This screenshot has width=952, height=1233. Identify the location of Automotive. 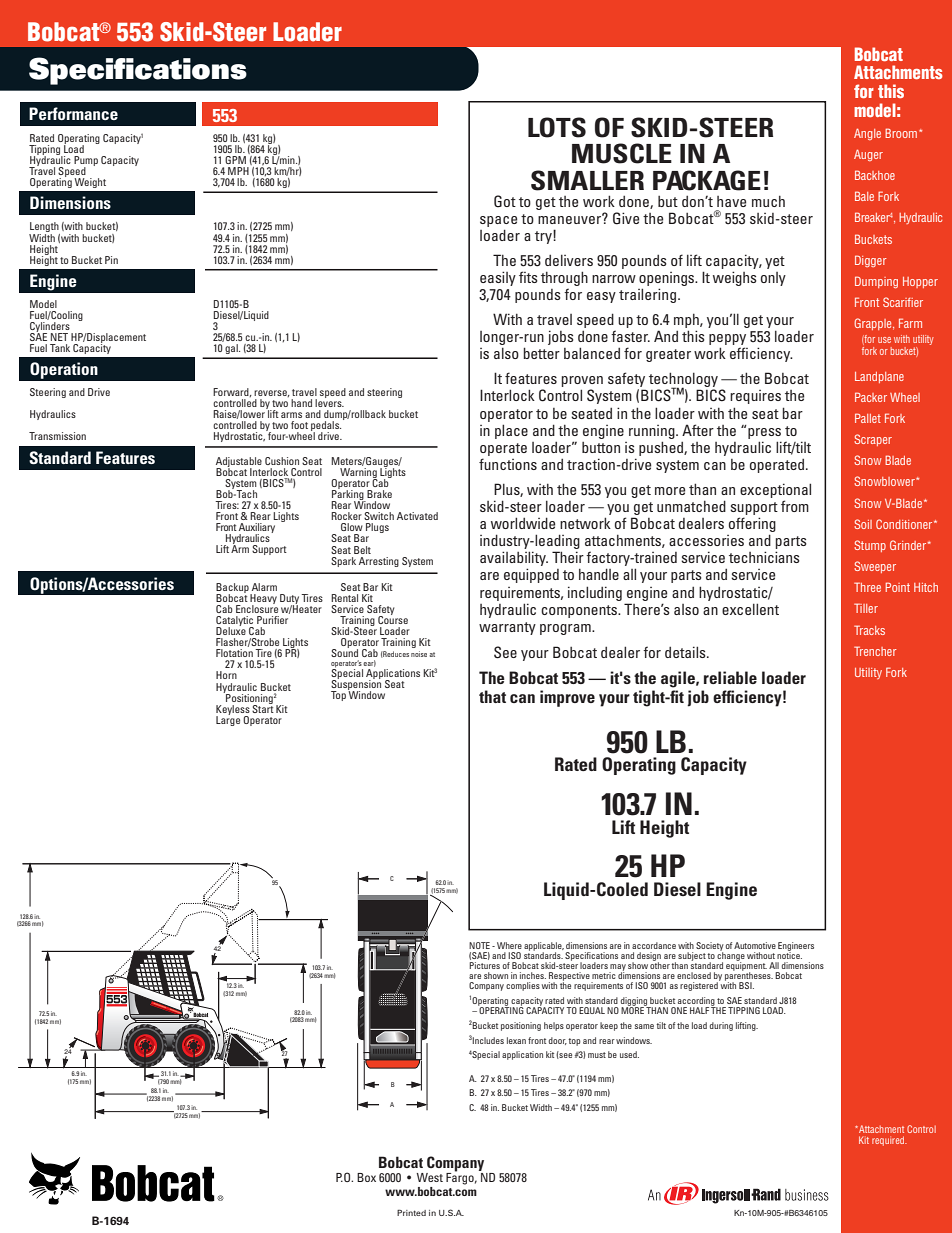
(755, 945).
